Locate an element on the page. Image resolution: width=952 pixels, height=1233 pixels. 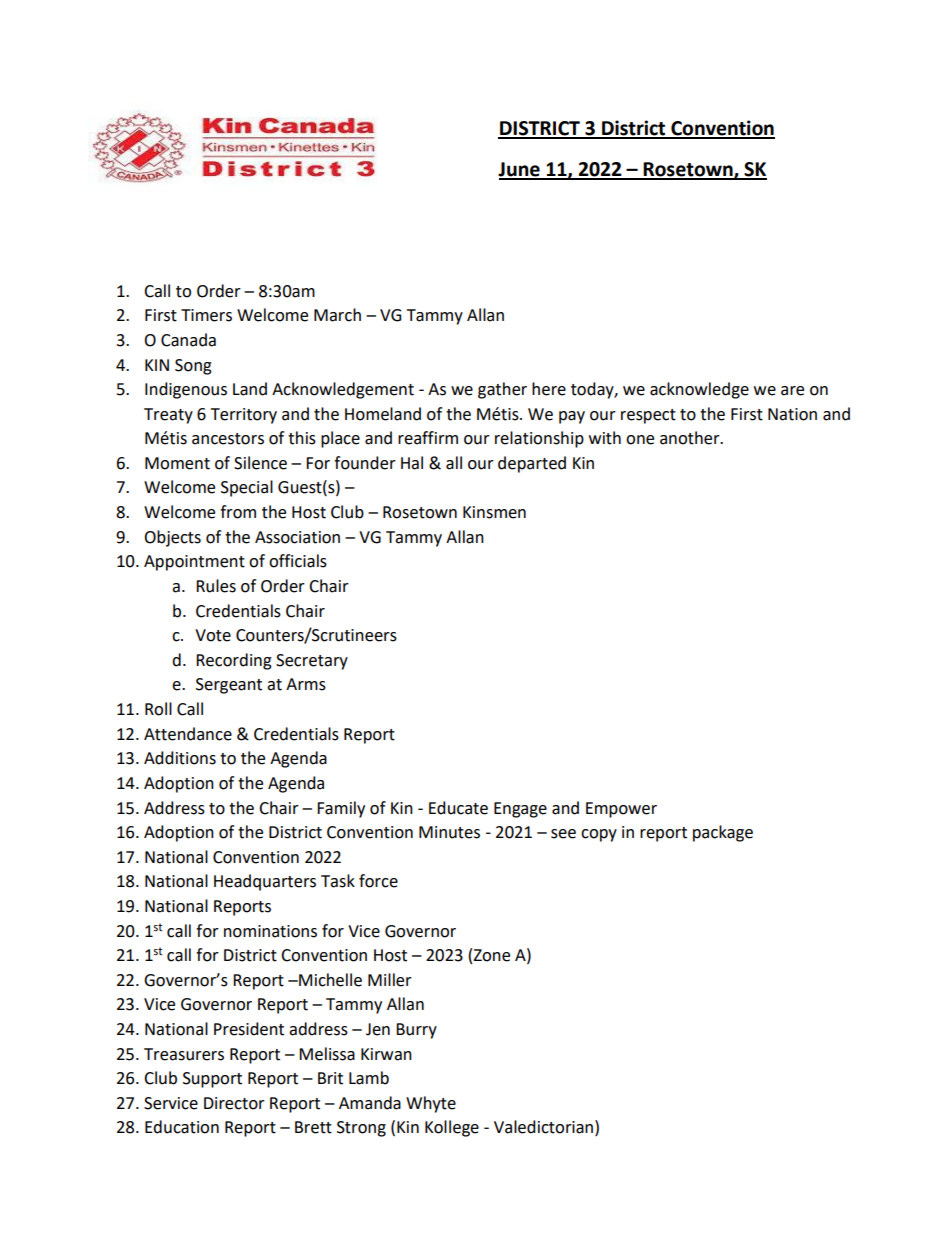
another is located at coordinates (691, 438).
